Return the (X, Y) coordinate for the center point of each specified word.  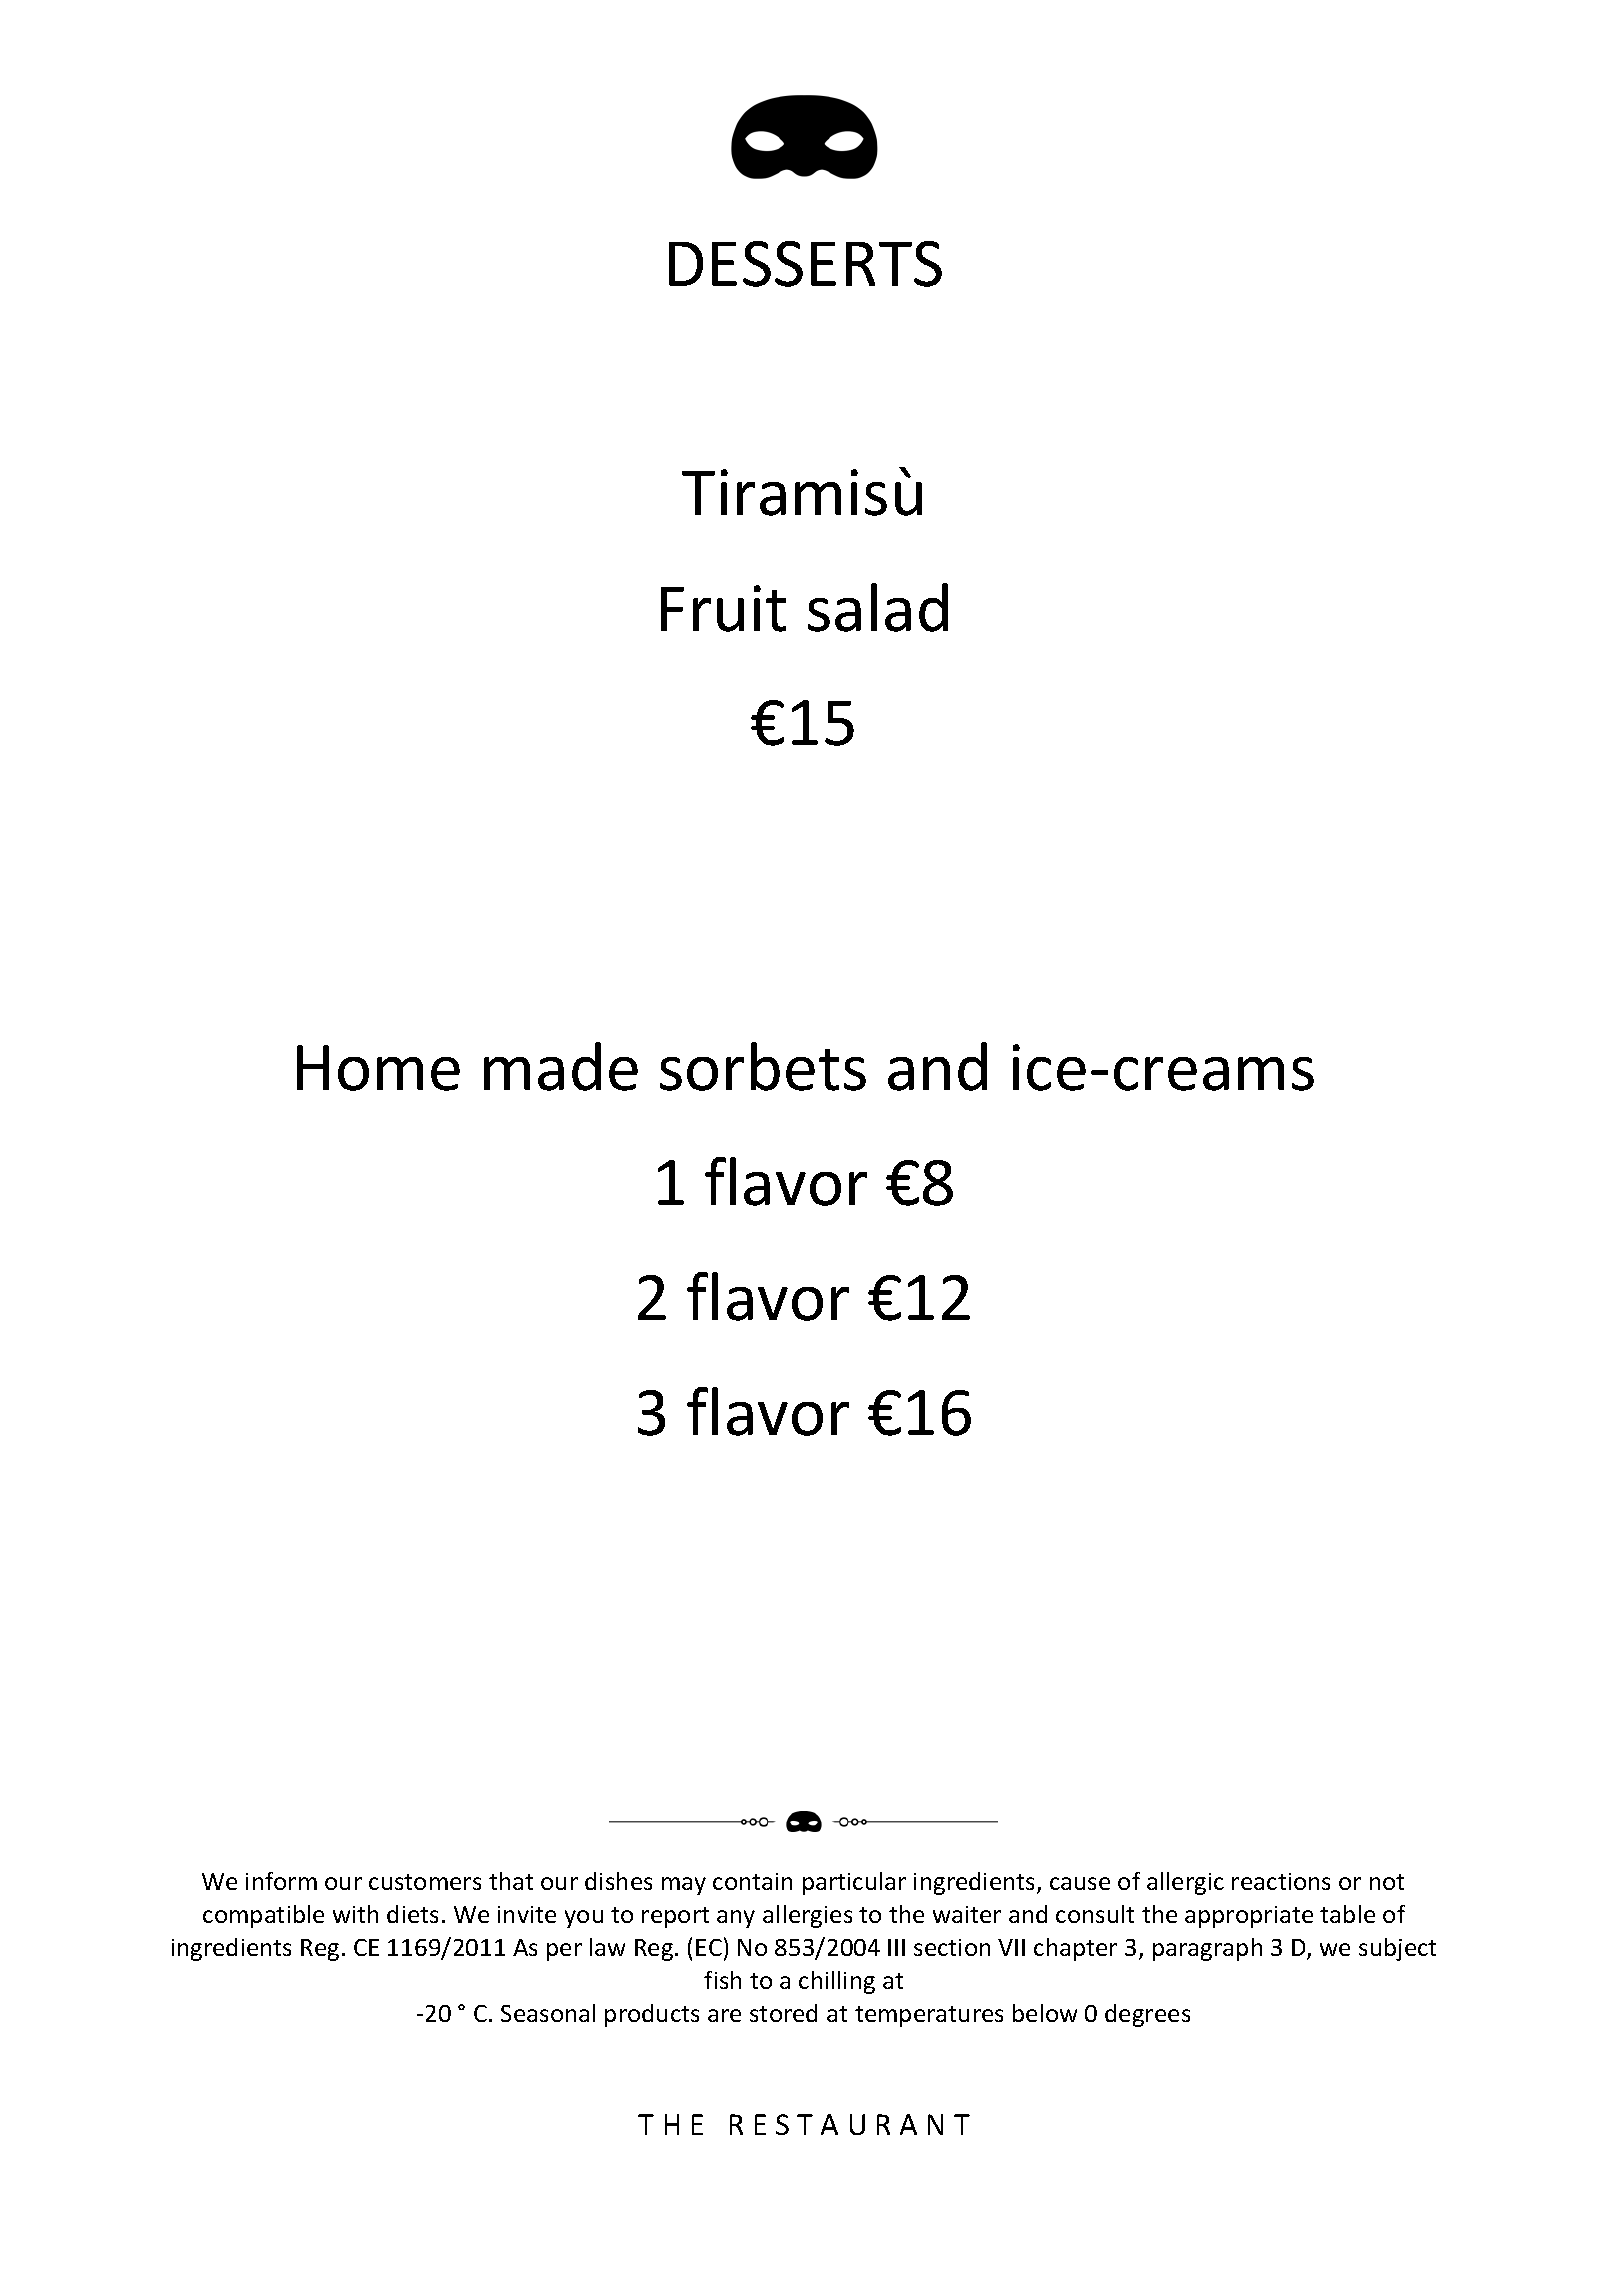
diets (412, 1914)
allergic (1185, 1883)
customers (425, 1882)
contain (752, 1881)
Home (378, 1068)
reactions (1281, 1881)
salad (878, 607)
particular (854, 1883)
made (561, 1066)
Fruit (723, 608)
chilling (837, 1982)
